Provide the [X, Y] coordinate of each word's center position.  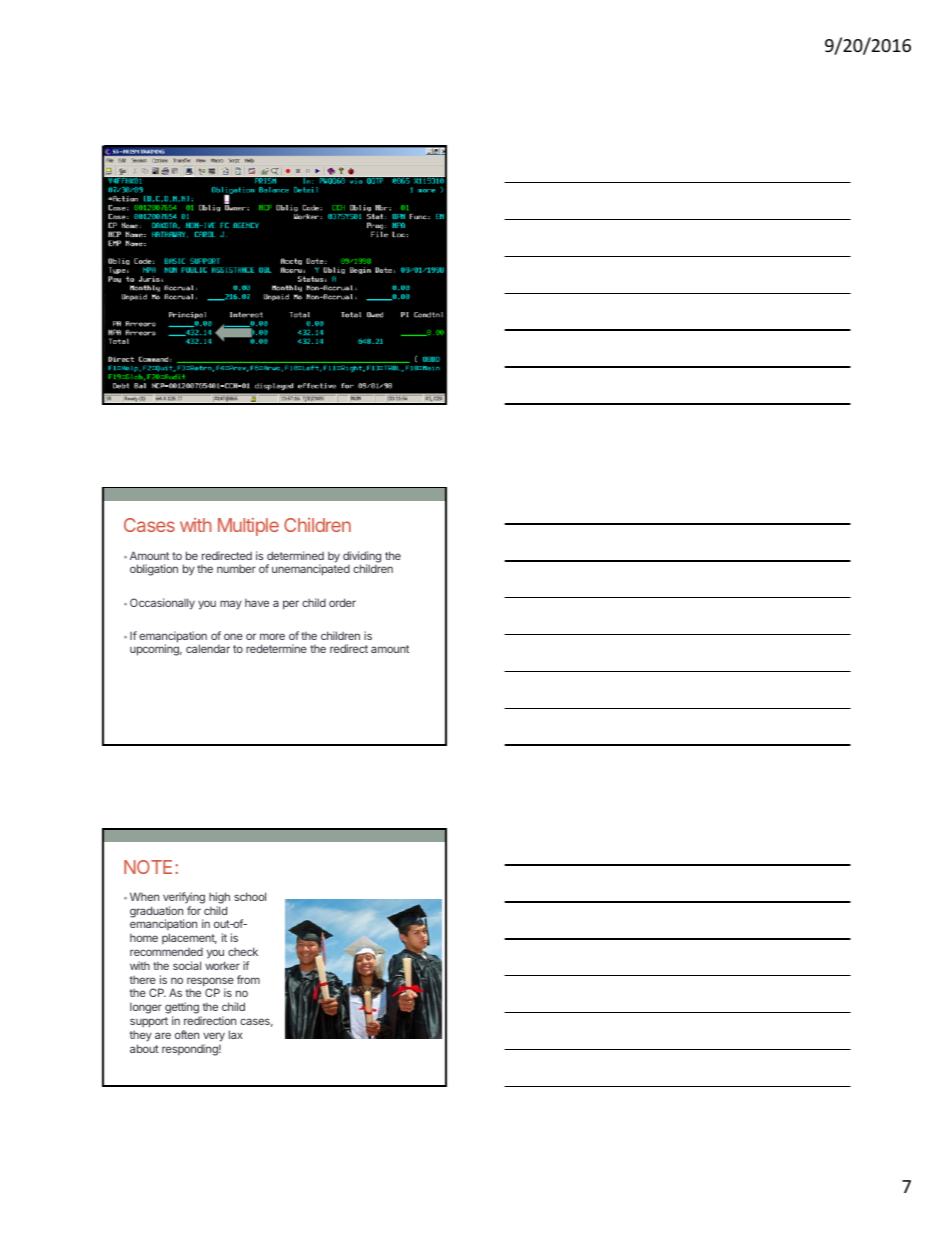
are [163, 1035]
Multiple [248, 527]
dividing [362, 558]
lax [236, 1034]
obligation [154, 570]
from [248, 979]
